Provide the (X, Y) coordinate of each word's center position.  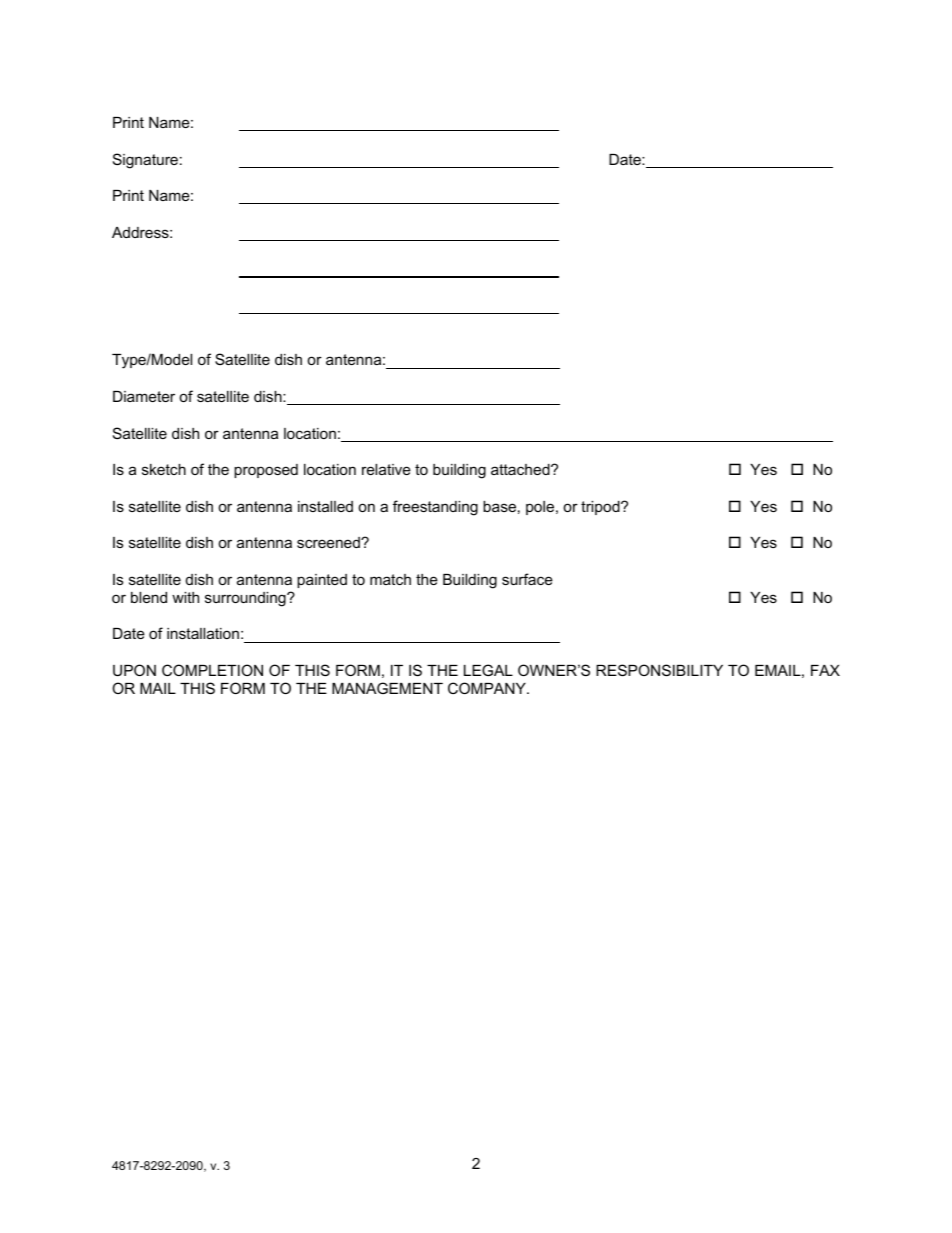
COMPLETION (212, 670)
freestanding (435, 508)
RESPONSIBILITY (659, 670)
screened (329, 542)
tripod (601, 508)
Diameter (144, 396)
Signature (145, 161)
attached (521, 469)
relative (386, 469)
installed (325, 506)
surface (527, 579)
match (390, 579)
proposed (266, 471)
